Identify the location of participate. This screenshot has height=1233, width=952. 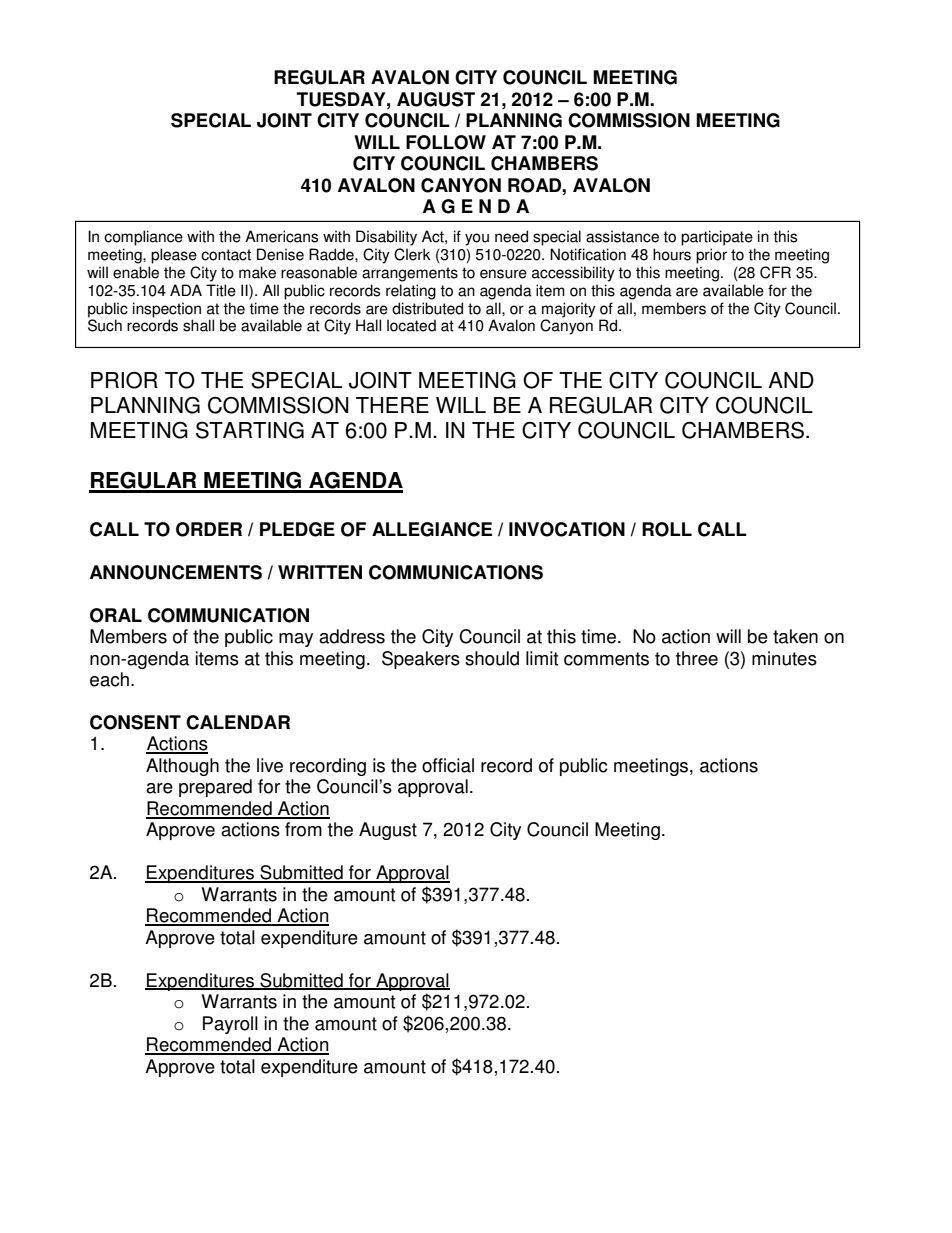
(717, 238).
